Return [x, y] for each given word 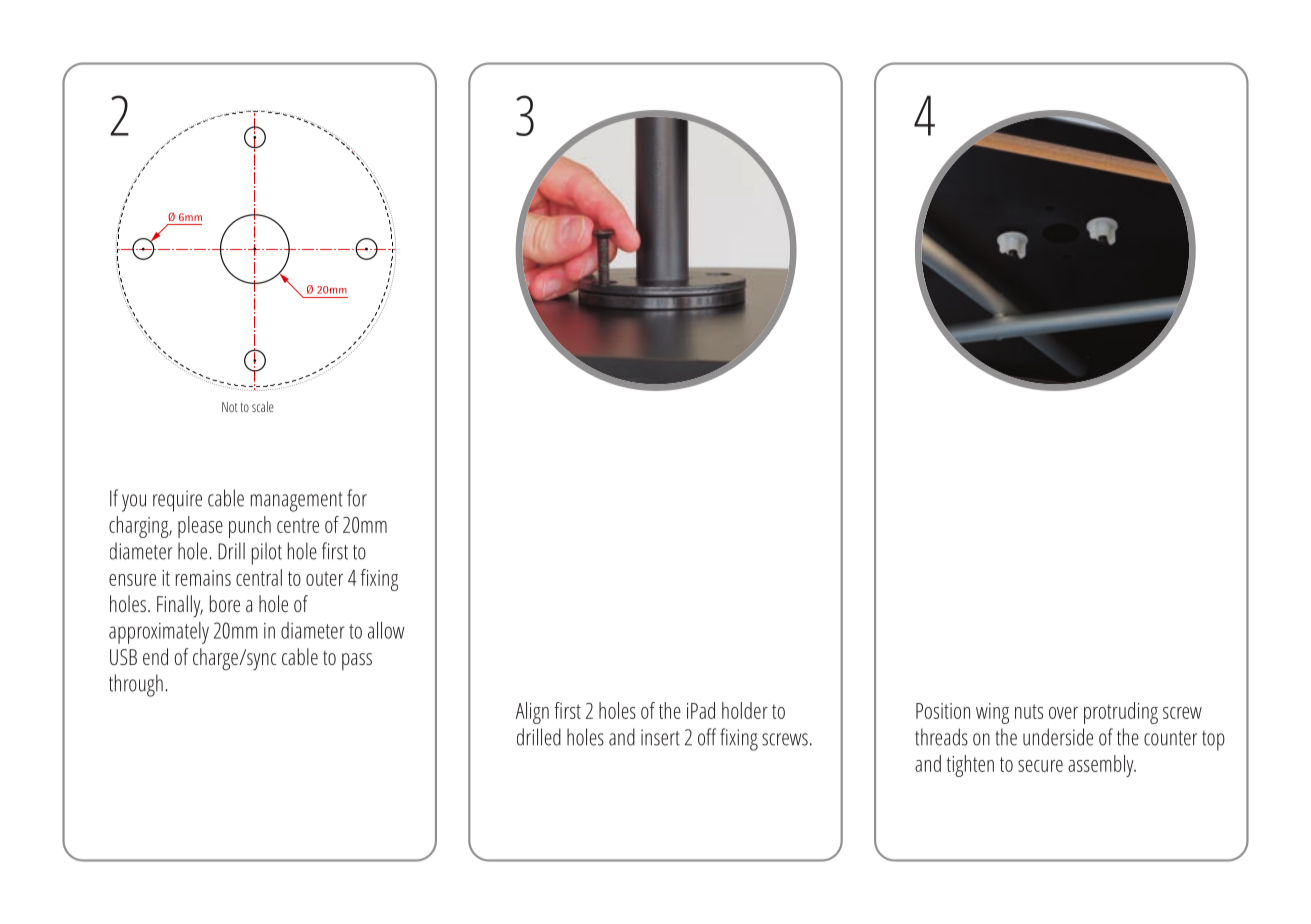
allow [386, 630]
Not [229, 407]
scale [263, 406]
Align [532, 713]
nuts [1029, 711]
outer [324, 578]
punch [250, 527]
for [357, 498]
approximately [159, 633]
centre [298, 525]
